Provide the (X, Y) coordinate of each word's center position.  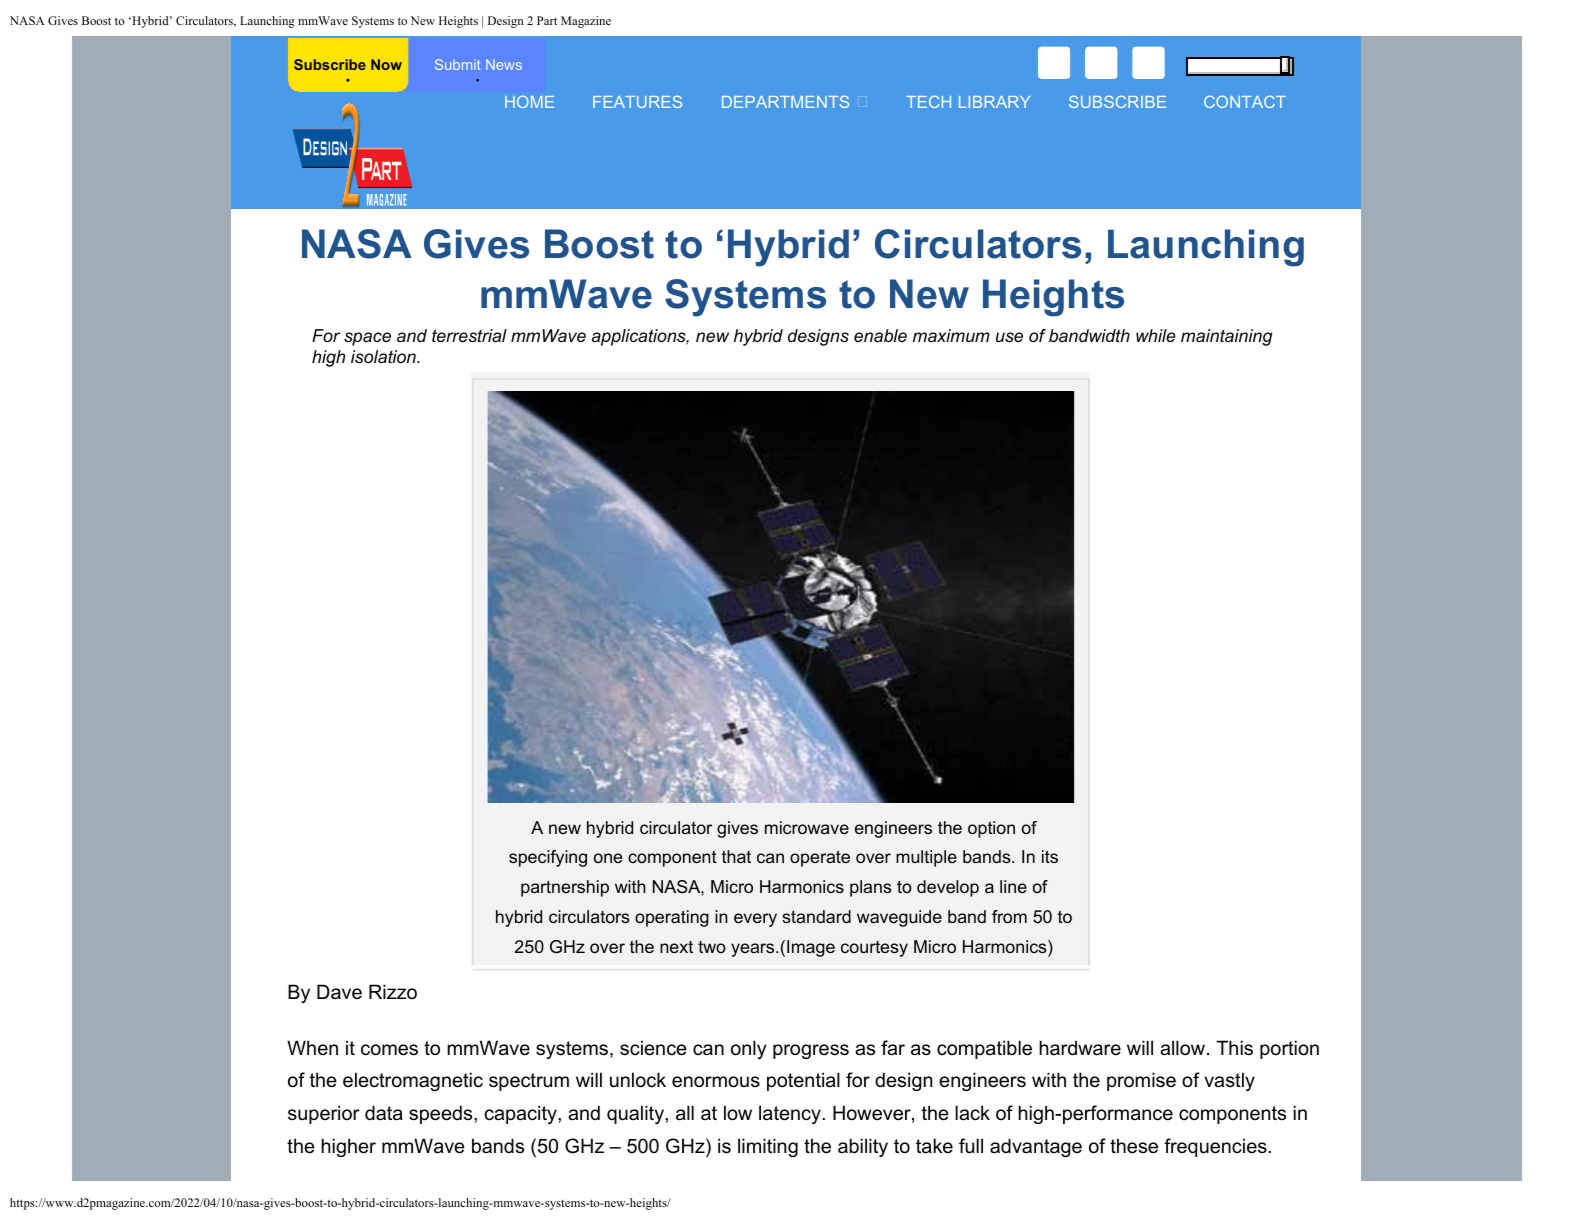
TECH (928, 102)
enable (880, 335)
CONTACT (1245, 102)
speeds (442, 1114)
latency (791, 1114)
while (1156, 336)
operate (820, 858)
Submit (457, 64)
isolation (384, 356)
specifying (548, 858)
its (1050, 856)
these (1134, 1146)
